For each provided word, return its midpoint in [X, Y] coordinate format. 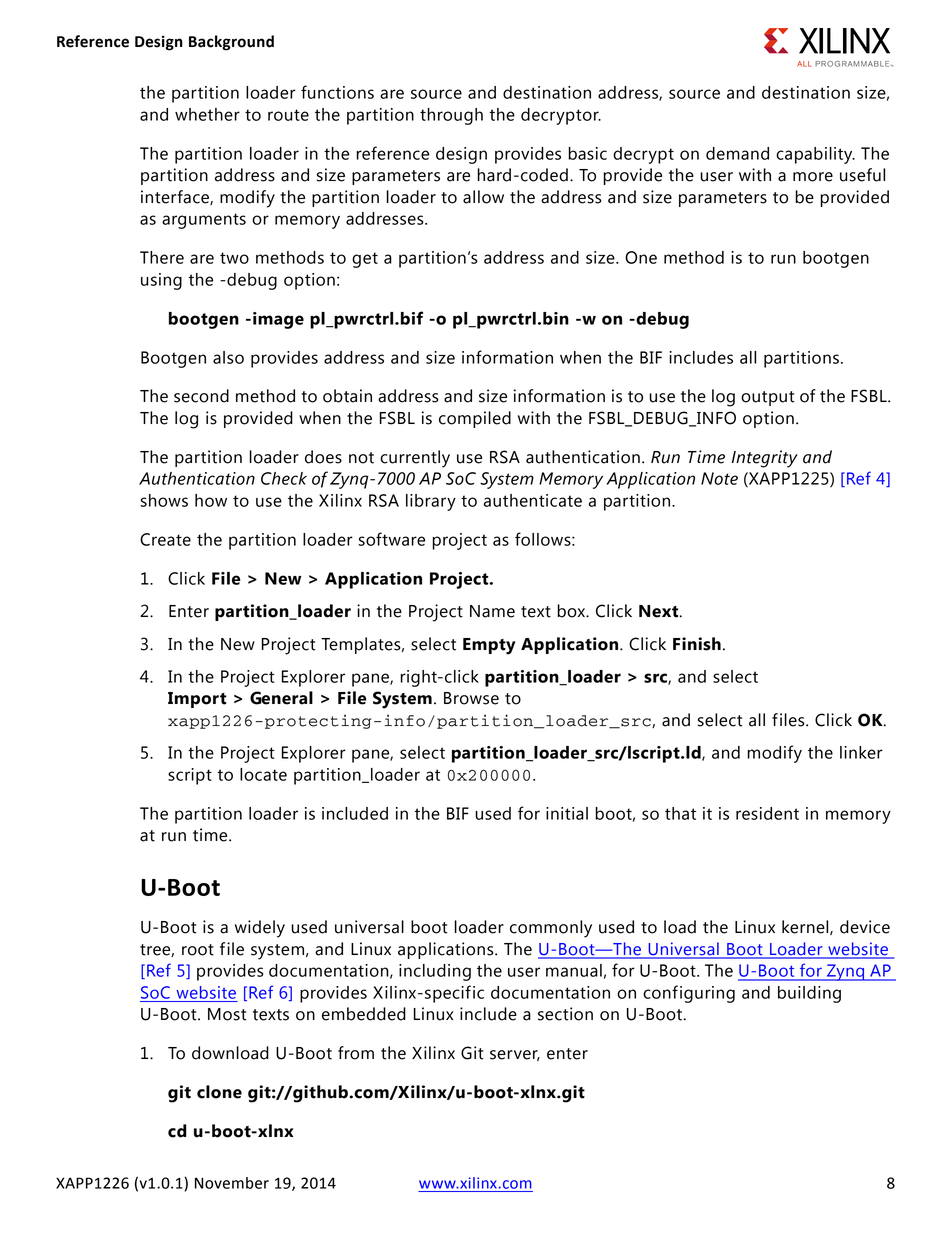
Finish [697, 644]
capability [815, 155]
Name [492, 611]
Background [231, 43]
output [768, 398]
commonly [551, 929]
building [809, 994]
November [232, 1183]
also [228, 357]
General [281, 698]
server [515, 1055]
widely [260, 929]
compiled [475, 419]
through [451, 116]
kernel [806, 927]
